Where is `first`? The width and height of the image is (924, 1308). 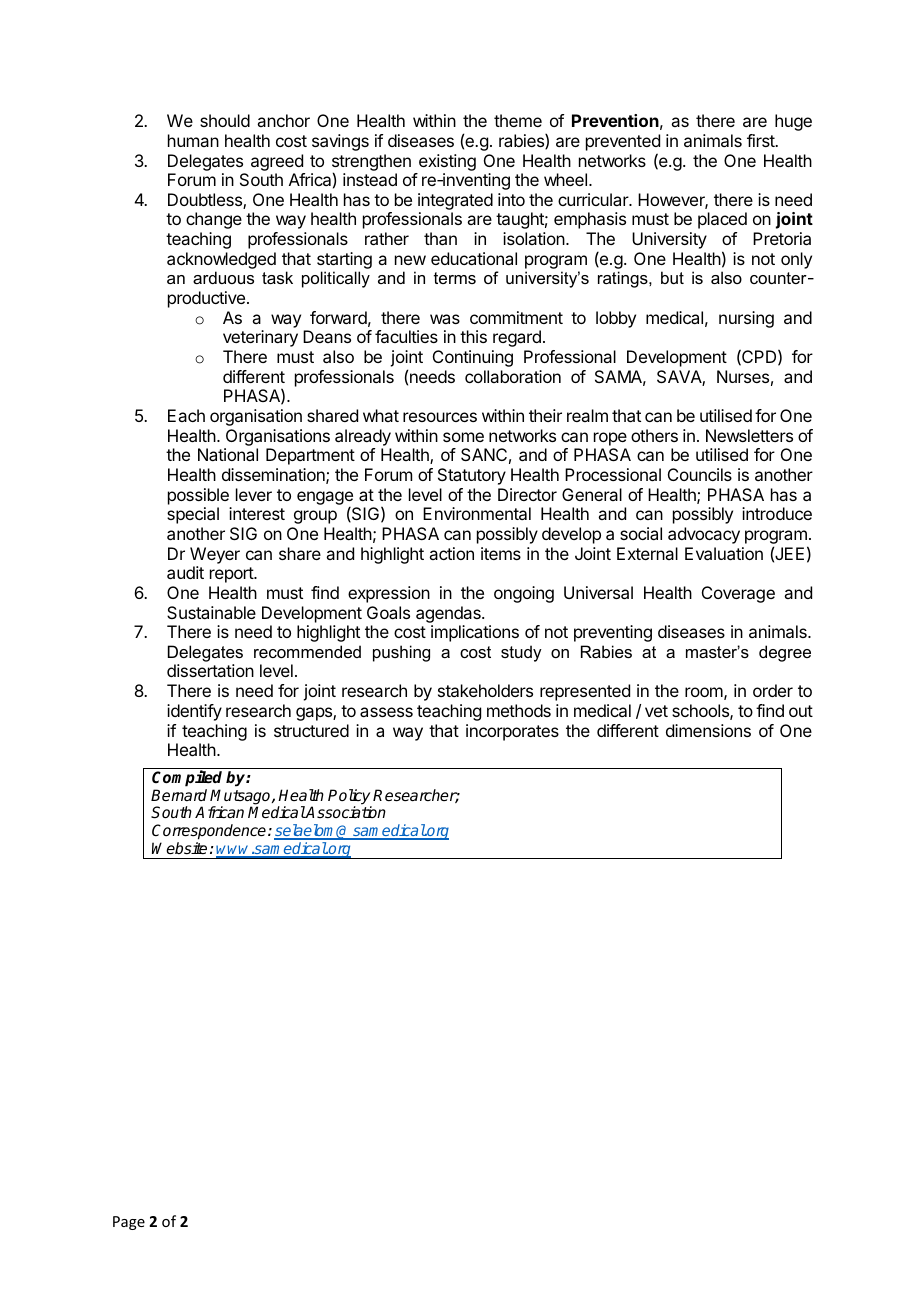 first is located at coordinates (762, 140).
